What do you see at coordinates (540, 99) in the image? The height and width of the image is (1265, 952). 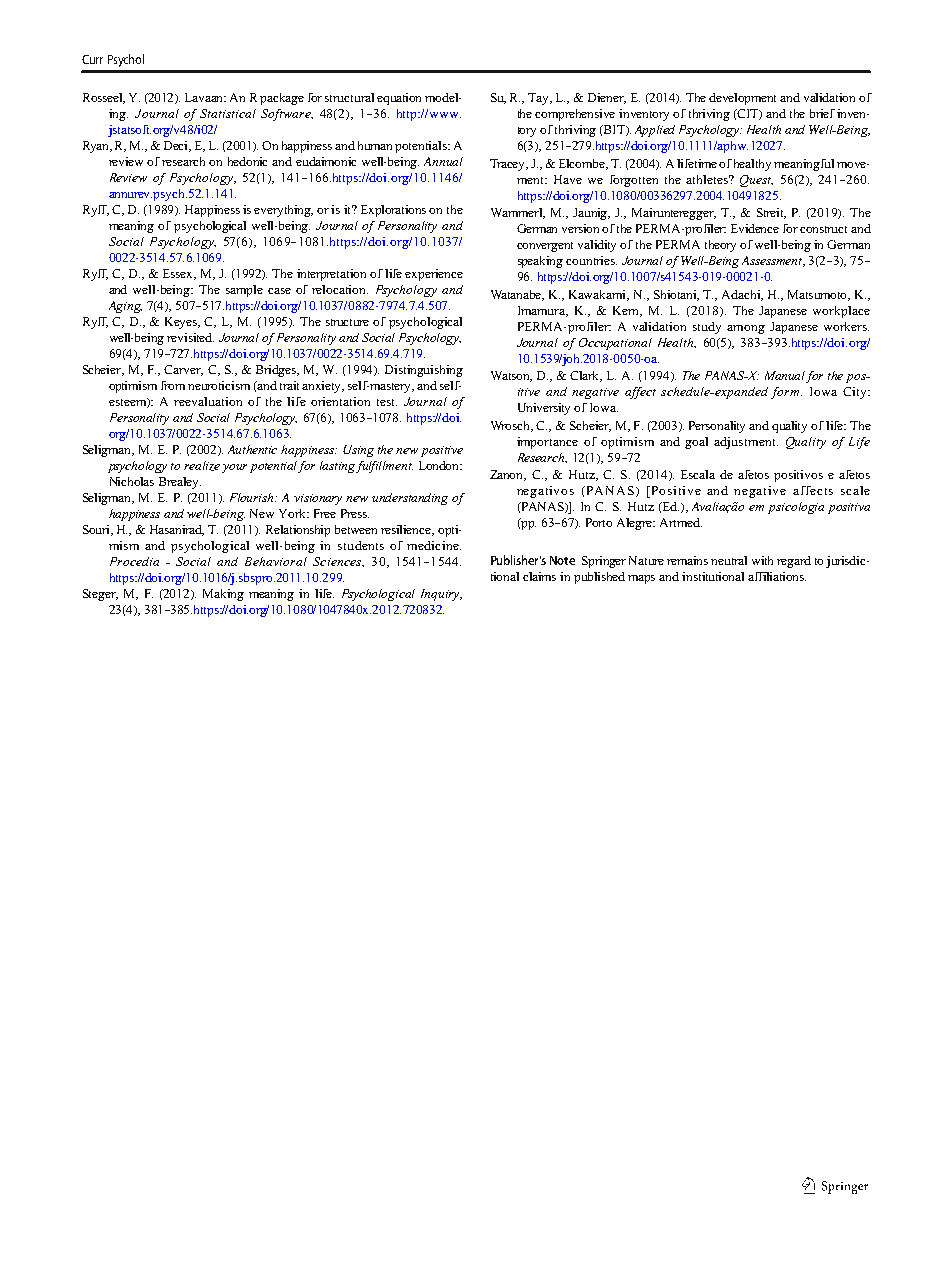 I see `Tay` at bounding box center [540, 99].
